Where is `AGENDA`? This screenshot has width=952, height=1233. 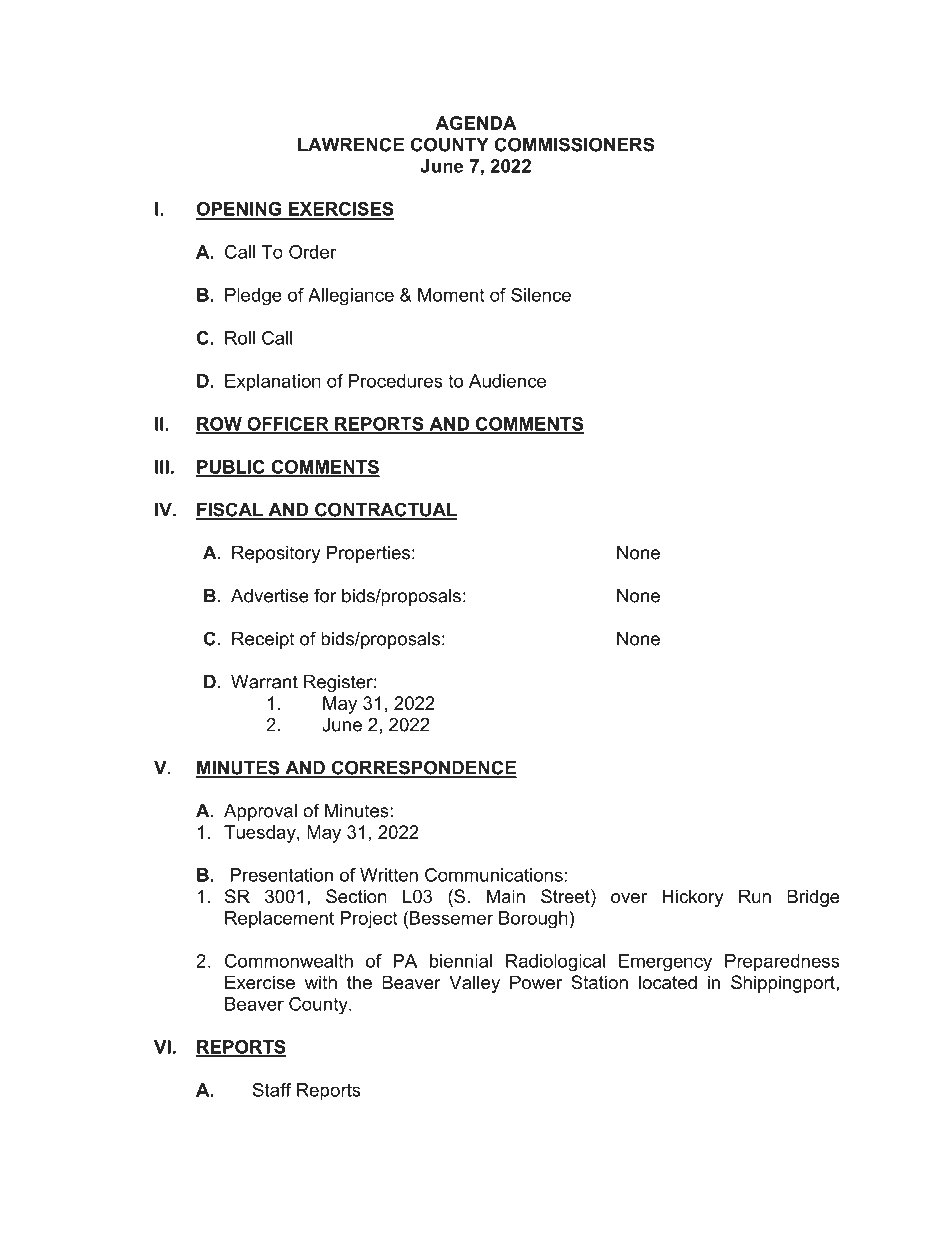 AGENDA is located at coordinates (476, 123).
